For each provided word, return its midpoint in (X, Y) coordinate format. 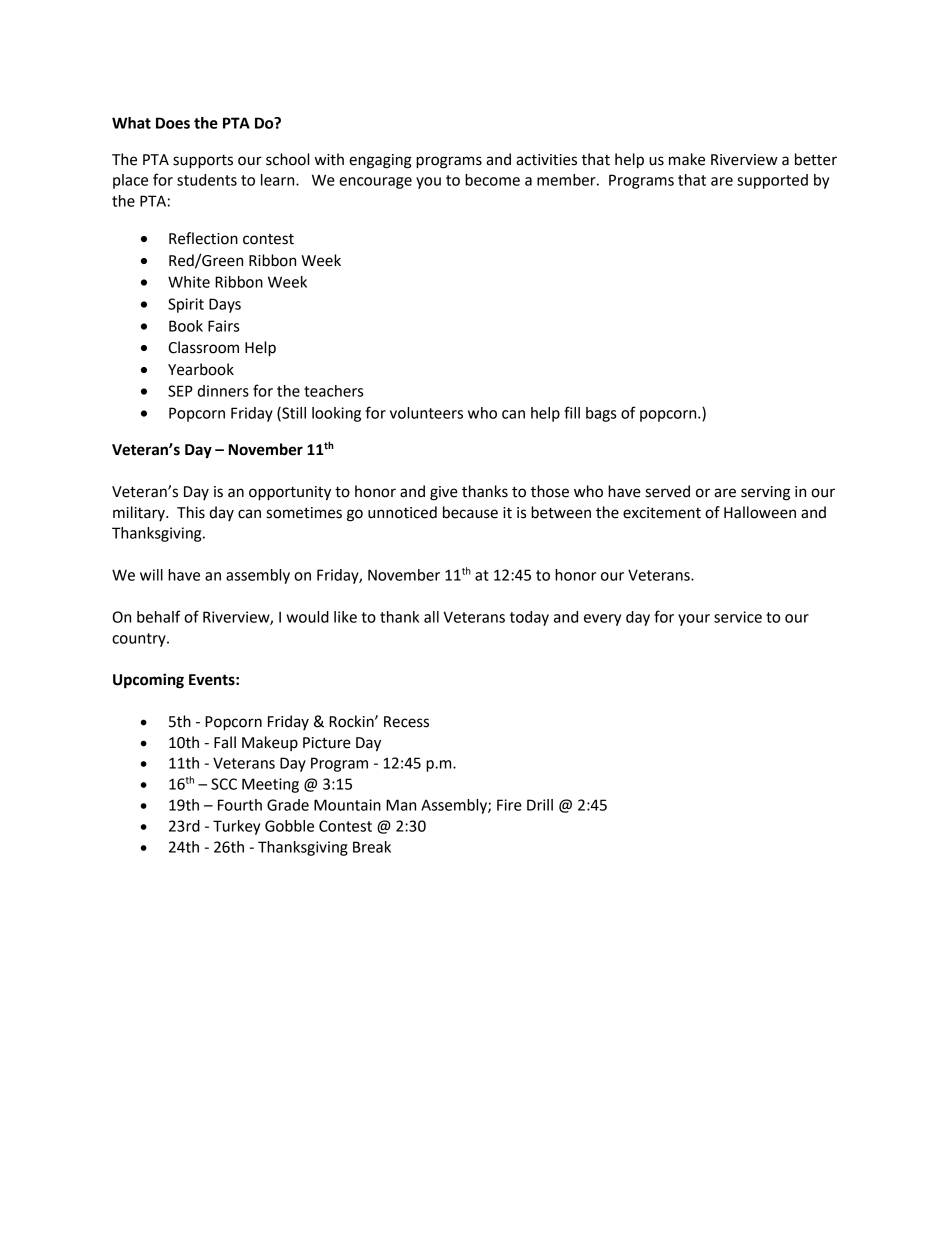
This (191, 512)
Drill (540, 805)
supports (203, 162)
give (444, 493)
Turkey (236, 827)
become (492, 180)
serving (765, 493)
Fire (509, 805)
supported (772, 181)
